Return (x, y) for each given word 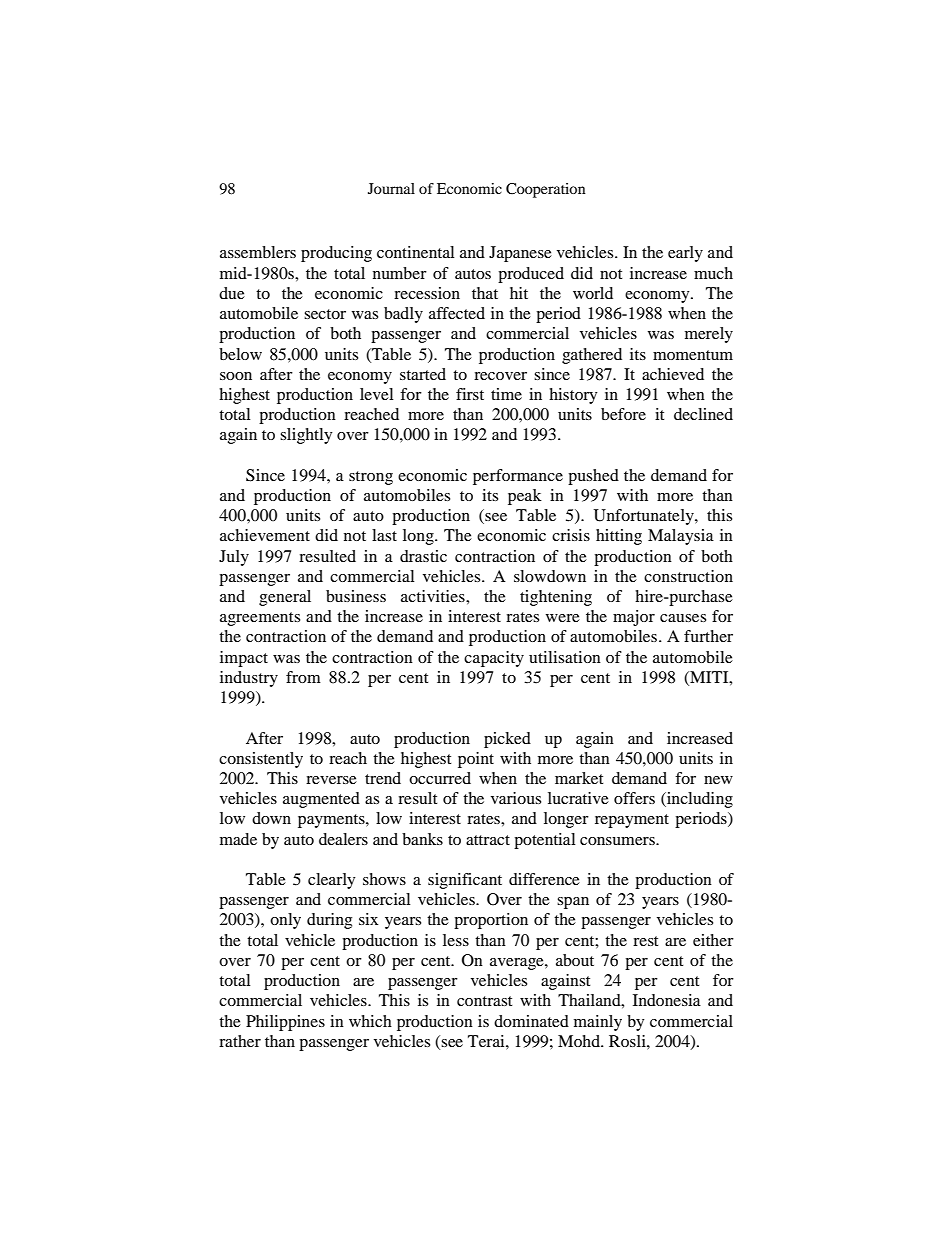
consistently (261, 760)
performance (518, 477)
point (476, 760)
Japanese (520, 254)
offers (634, 798)
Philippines (285, 1023)
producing (336, 254)
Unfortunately (645, 517)
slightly (306, 436)
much (713, 273)
